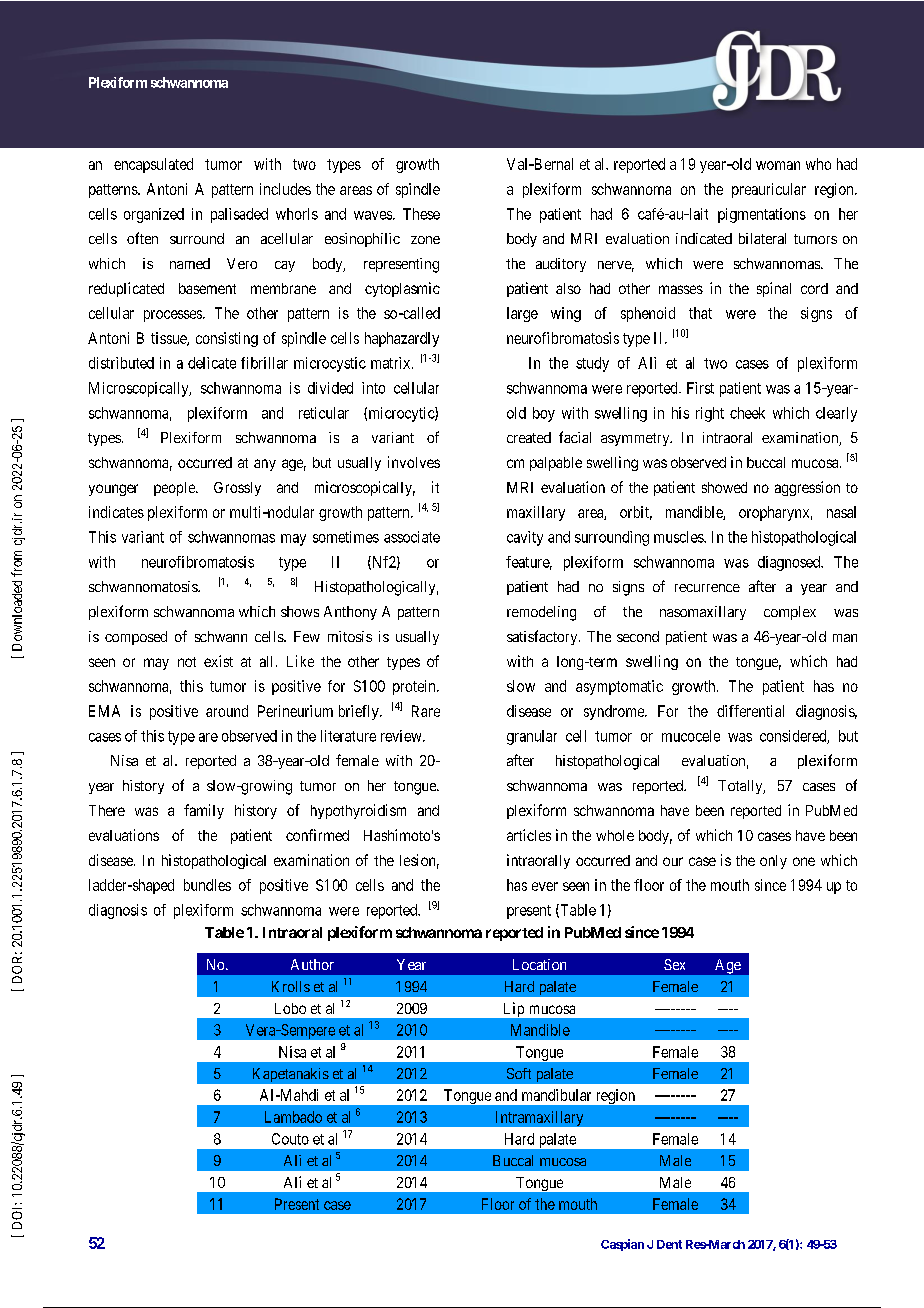 The width and height of the screenshot is (924, 1308). I want to click on bundles, so click(207, 885).
